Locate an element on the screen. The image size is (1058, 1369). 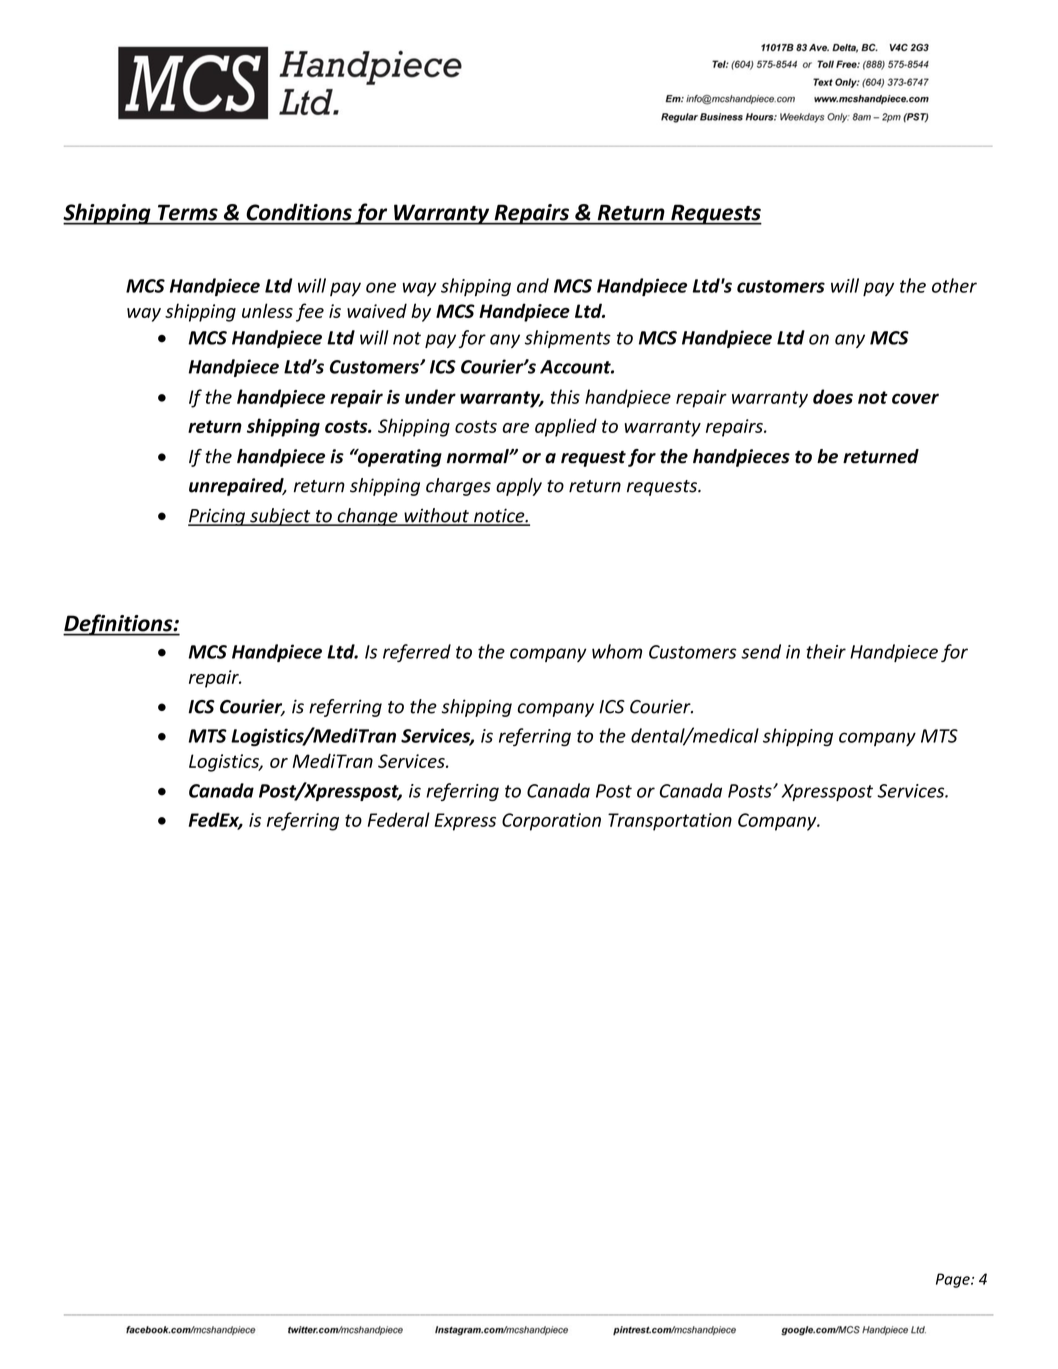
shipments is located at coordinates (568, 339).
